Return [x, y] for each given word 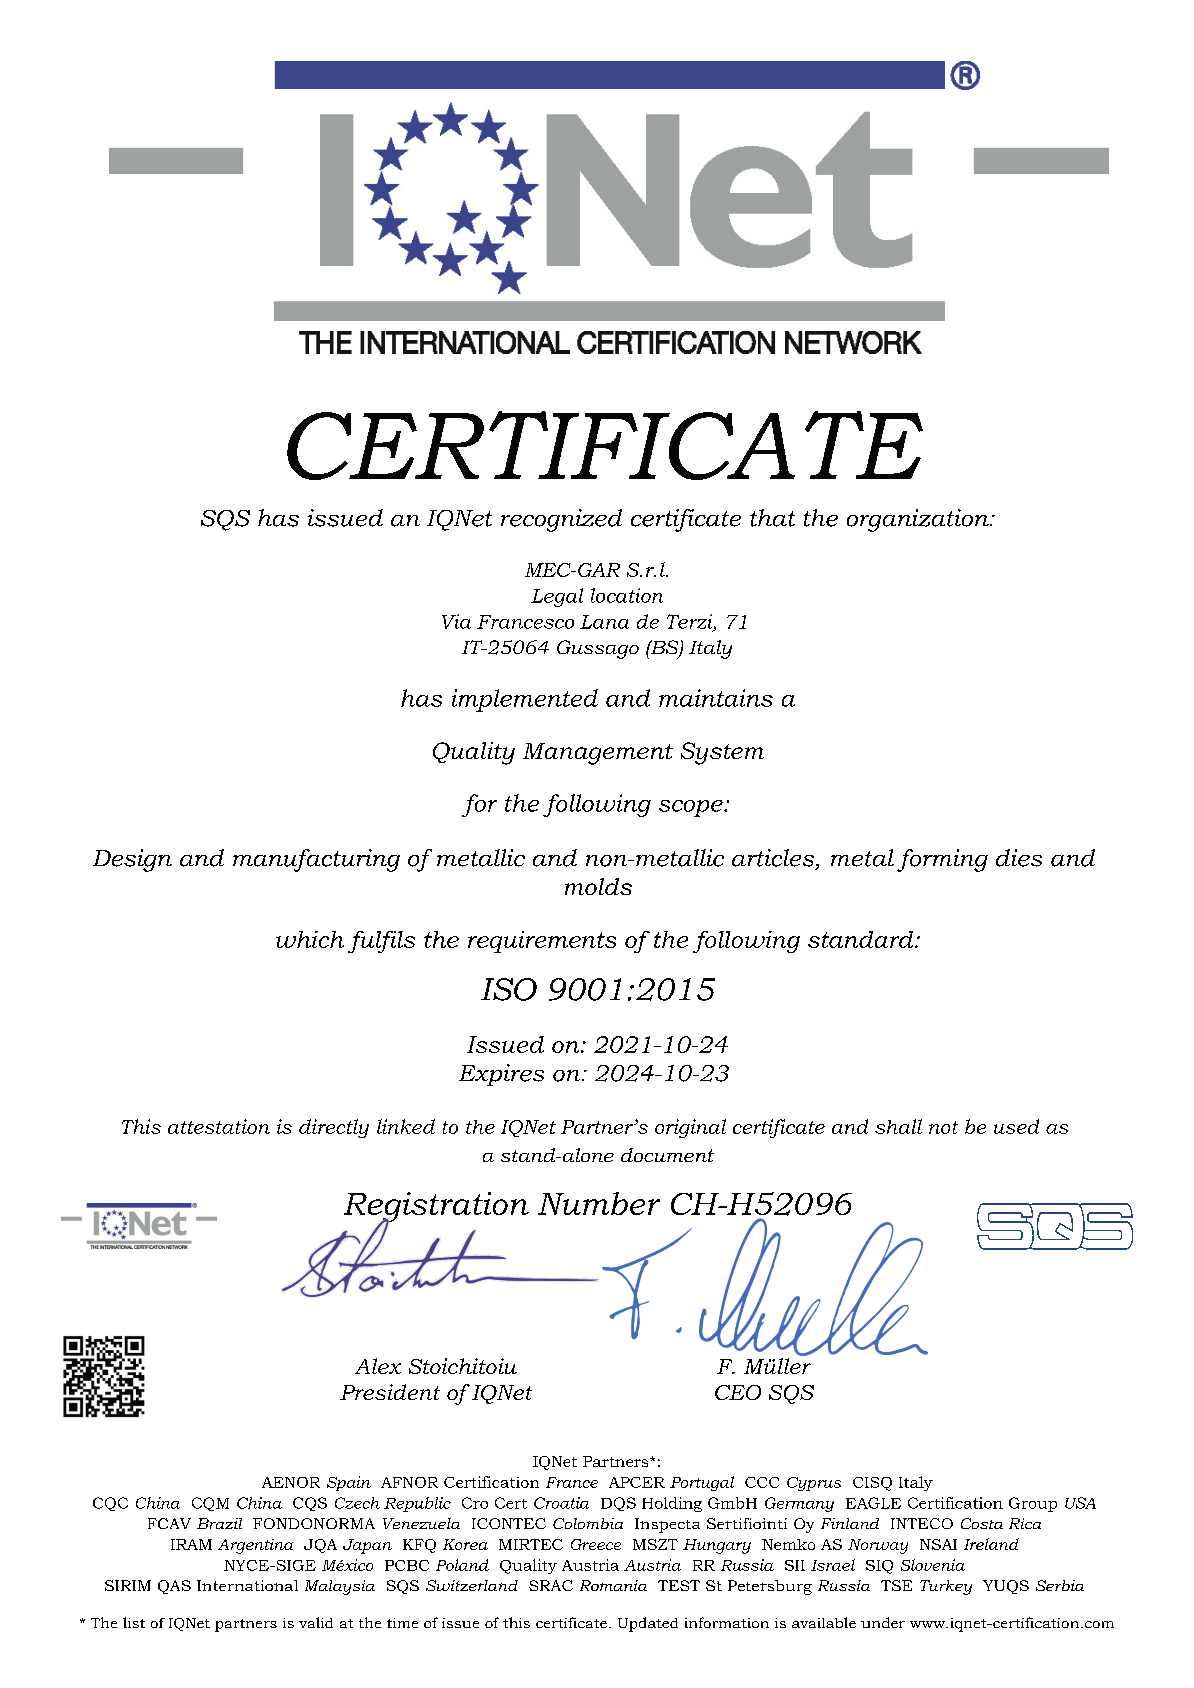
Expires [501, 1075]
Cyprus [814, 1484]
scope [692, 808]
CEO [738, 1392]
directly [334, 1128]
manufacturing [316, 860]
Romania [613, 1585]
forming [942, 860]
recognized [561, 520]
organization [919, 520]
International [247, 1585]
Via [456, 621]
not [943, 1127]
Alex [378, 1366]
